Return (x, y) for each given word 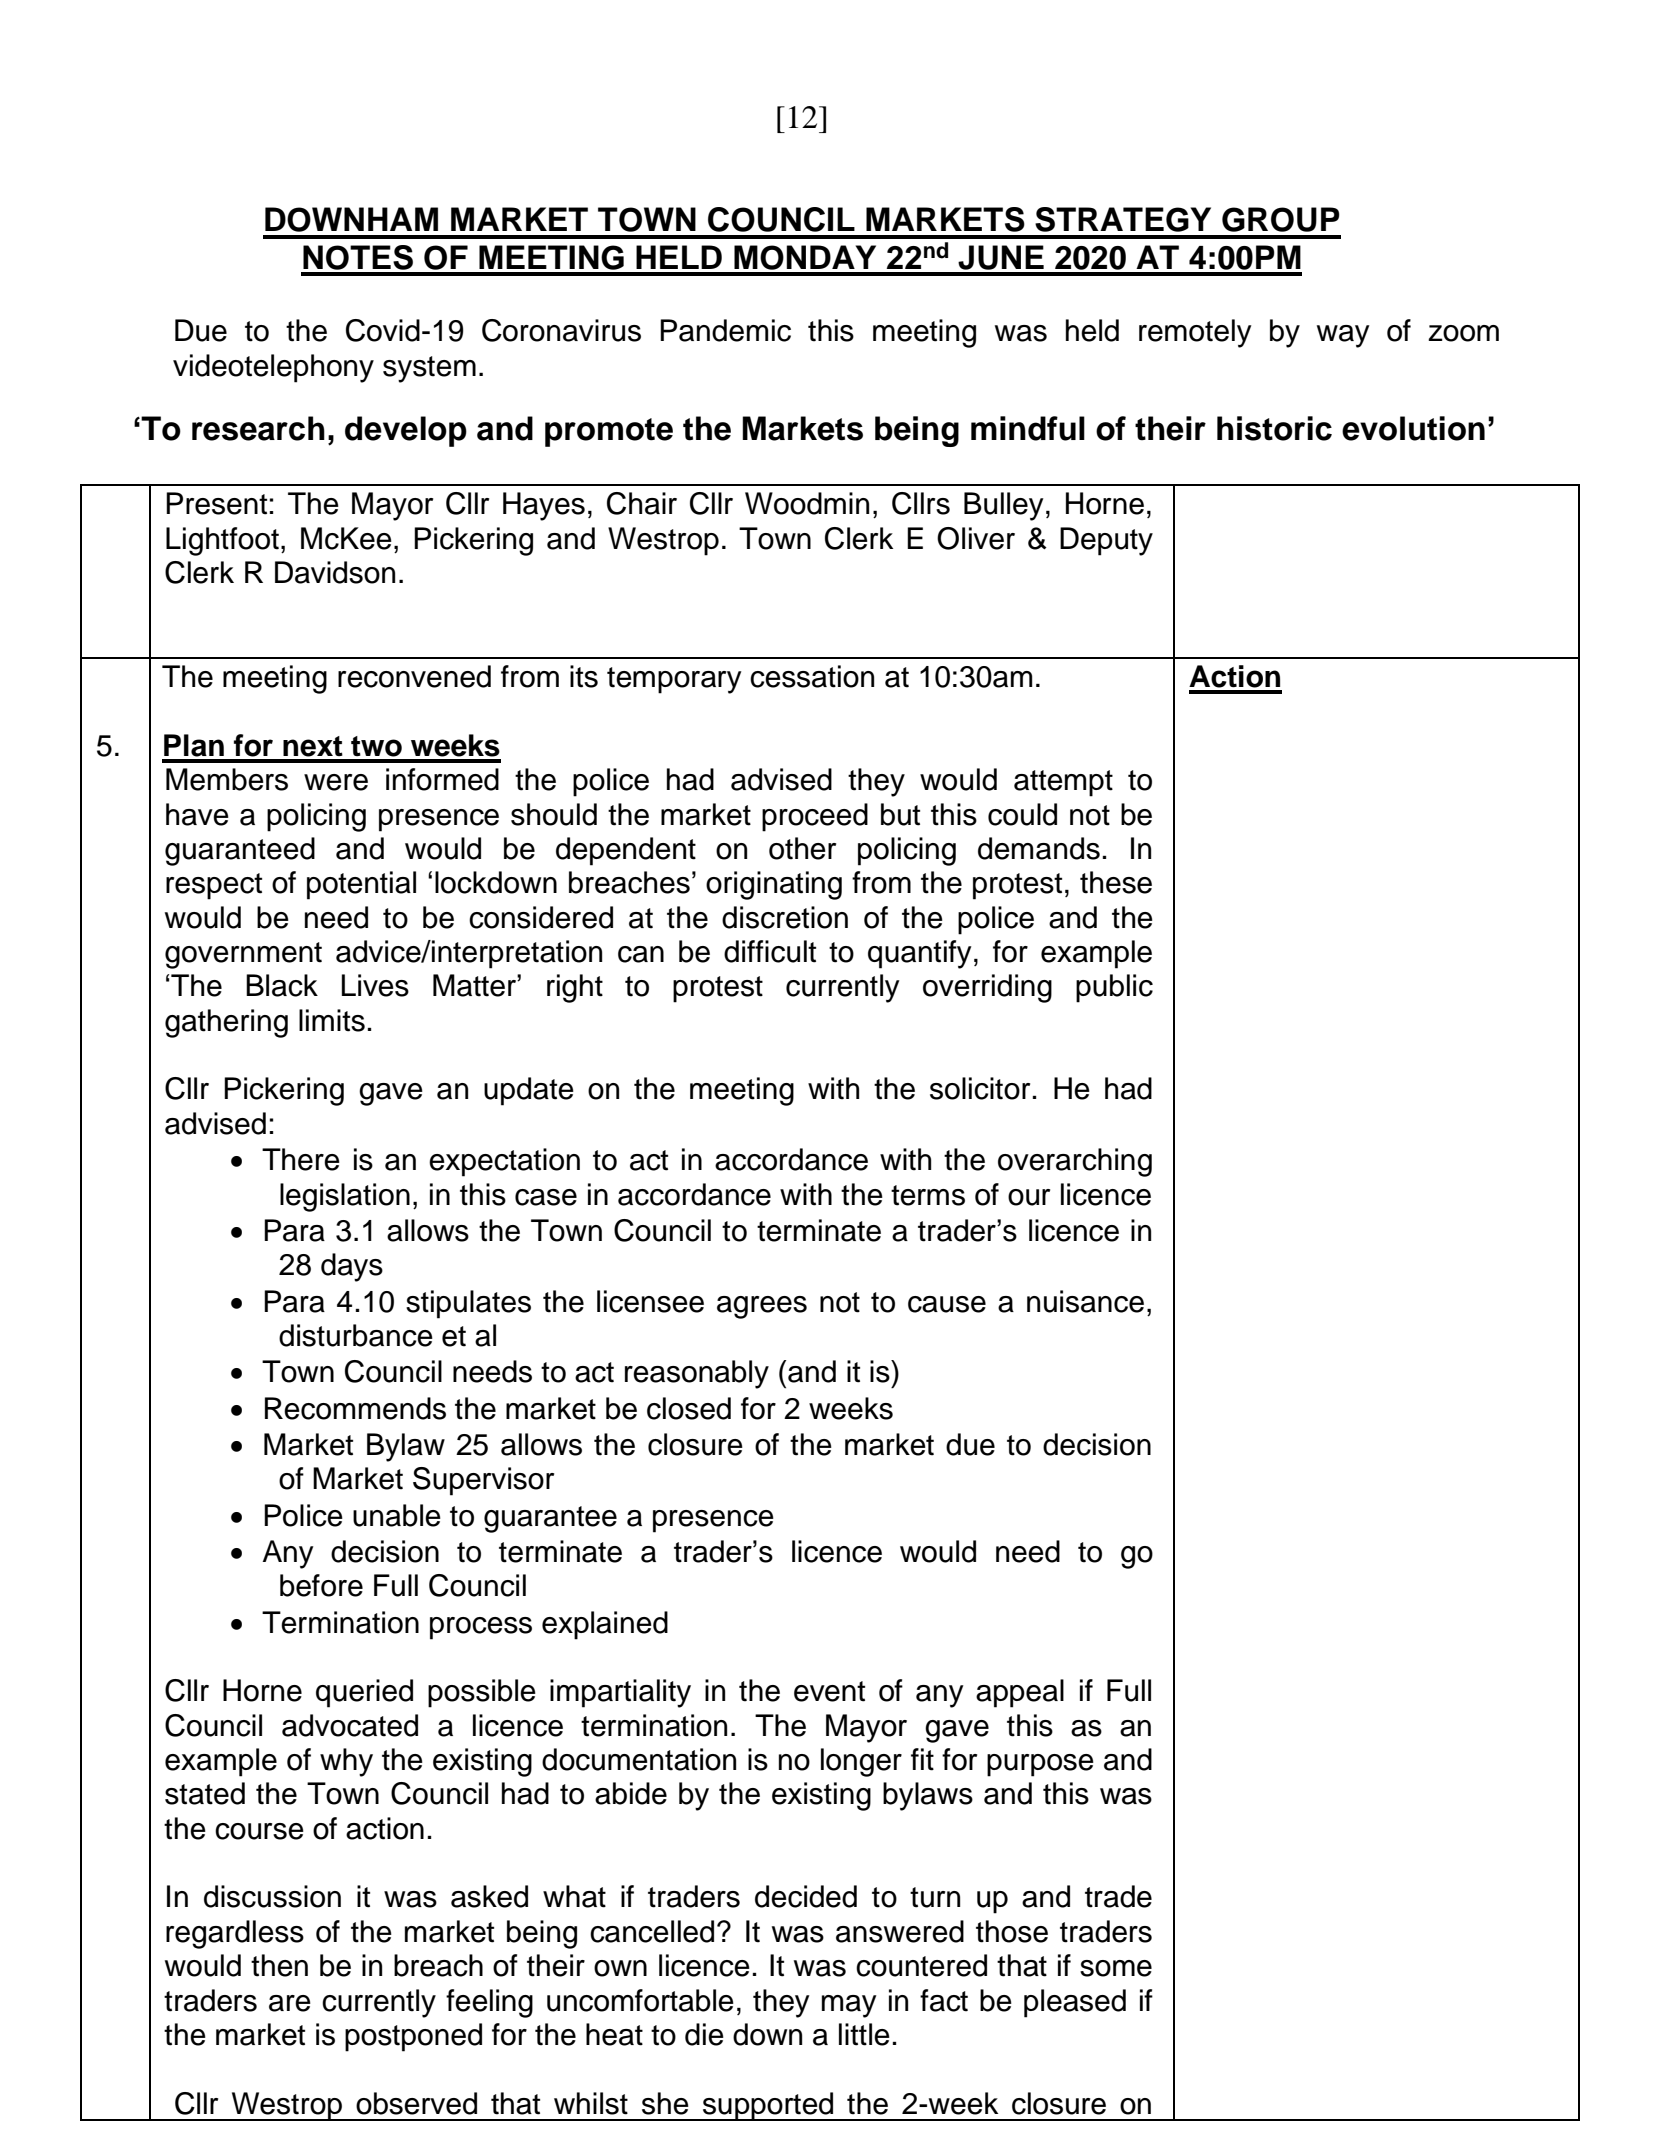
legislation (345, 1197)
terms (928, 1195)
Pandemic (725, 330)
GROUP (1281, 219)
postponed (413, 2037)
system (429, 369)
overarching (1075, 1162)
